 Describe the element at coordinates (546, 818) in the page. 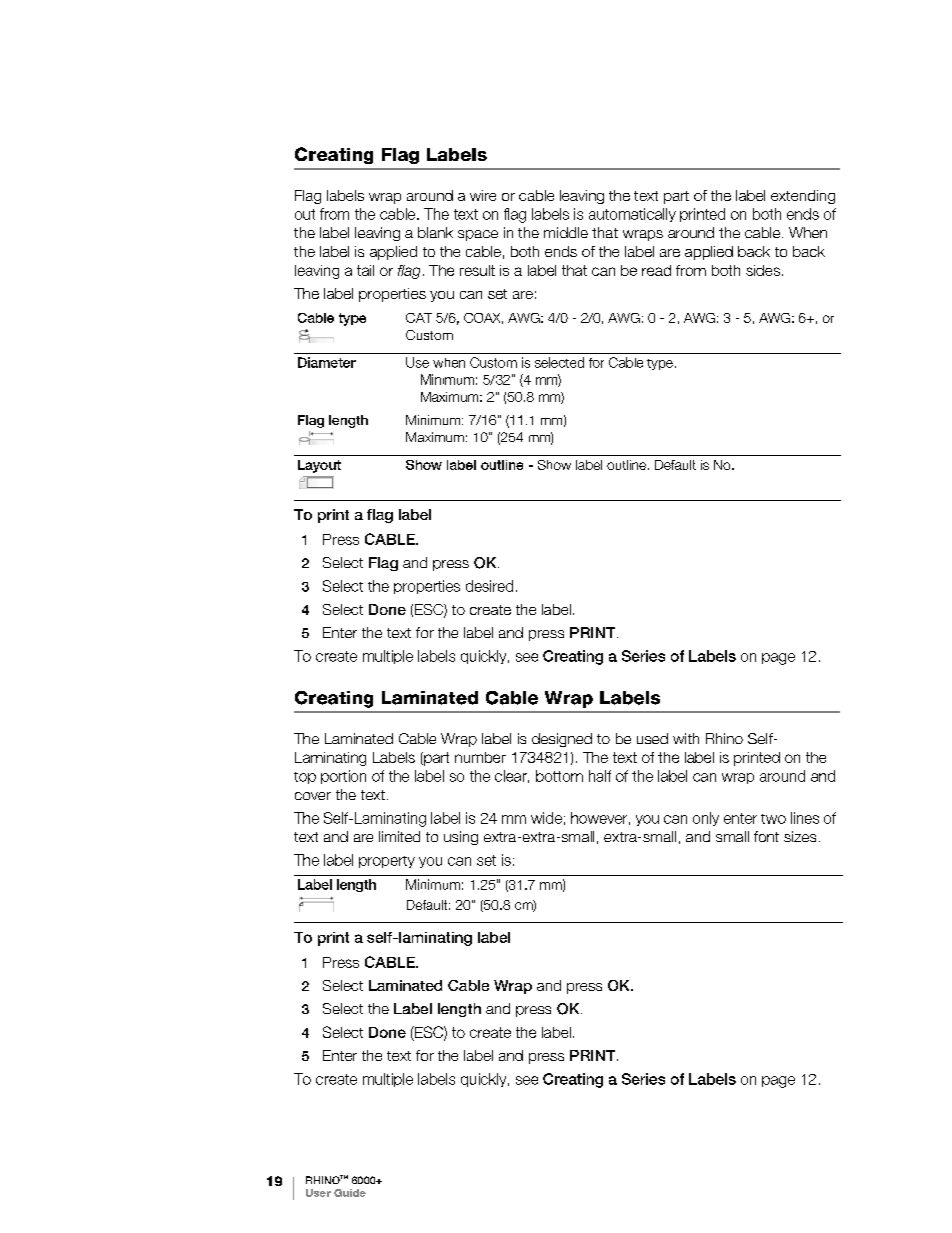

I see `wide` at that location.
